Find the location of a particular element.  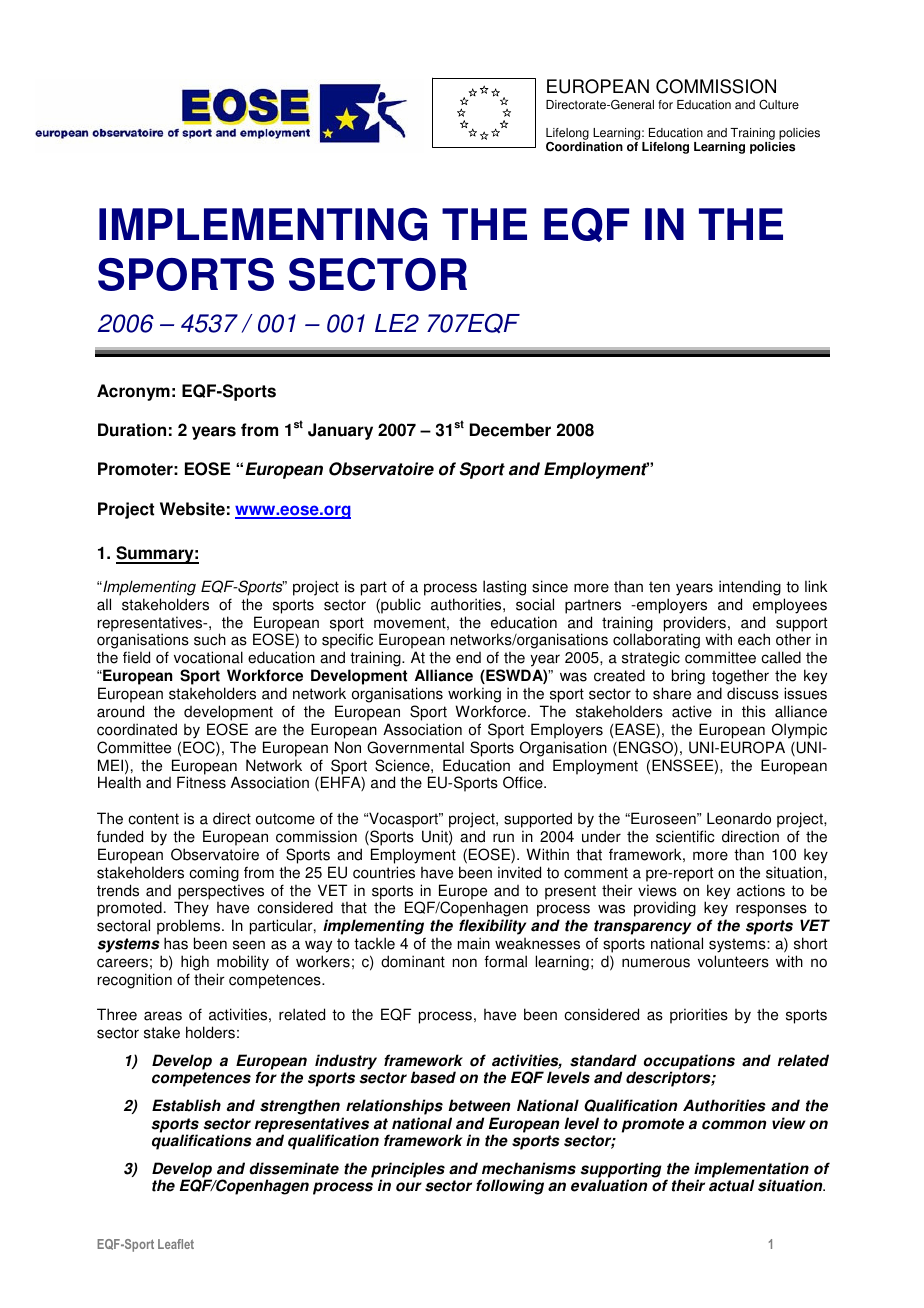

Establish is located at coordinates (186, 1105).
